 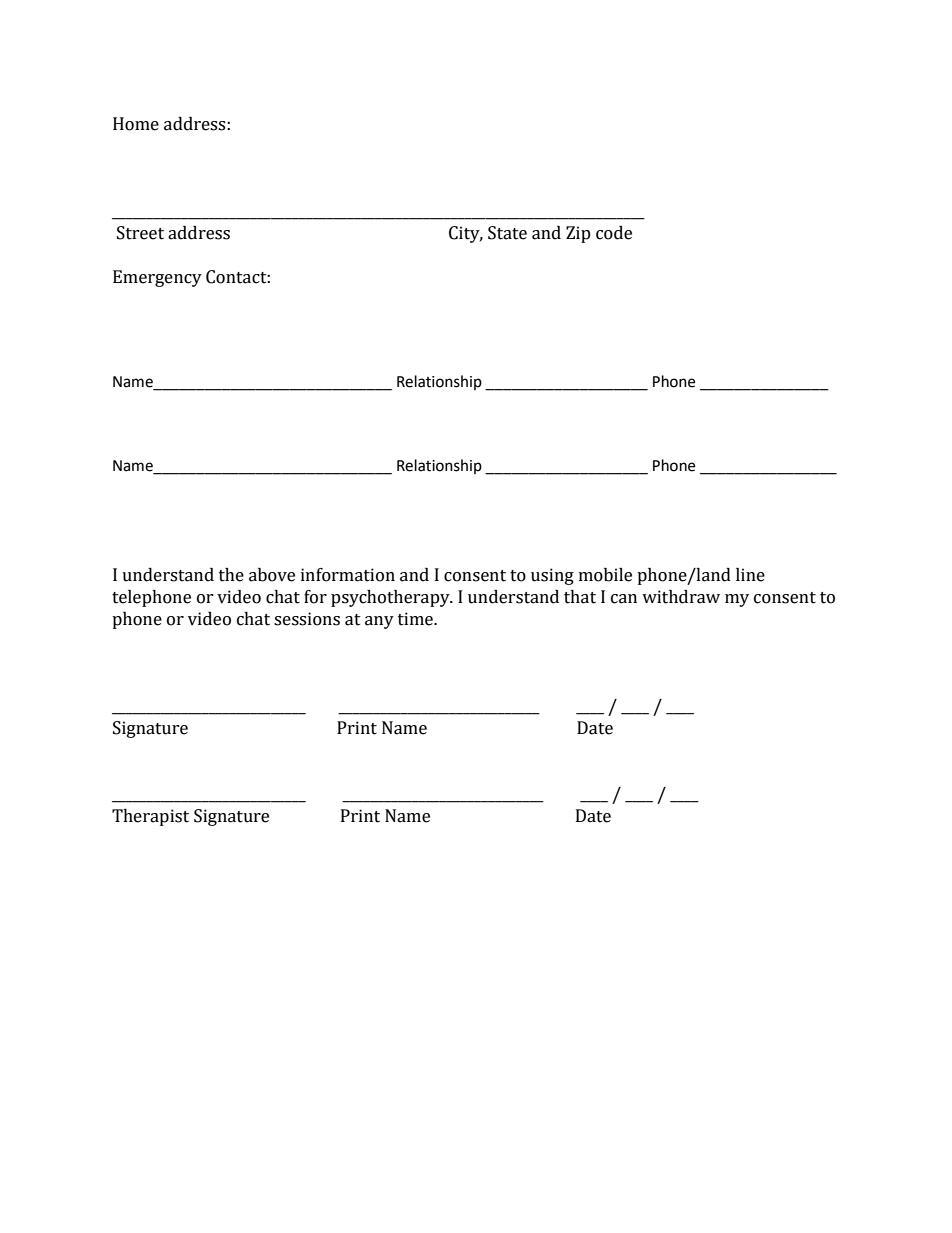 What do you see at coordinates (605, 575) in the screenshot?
I see `mobile` at bounding box center [605, 575].
